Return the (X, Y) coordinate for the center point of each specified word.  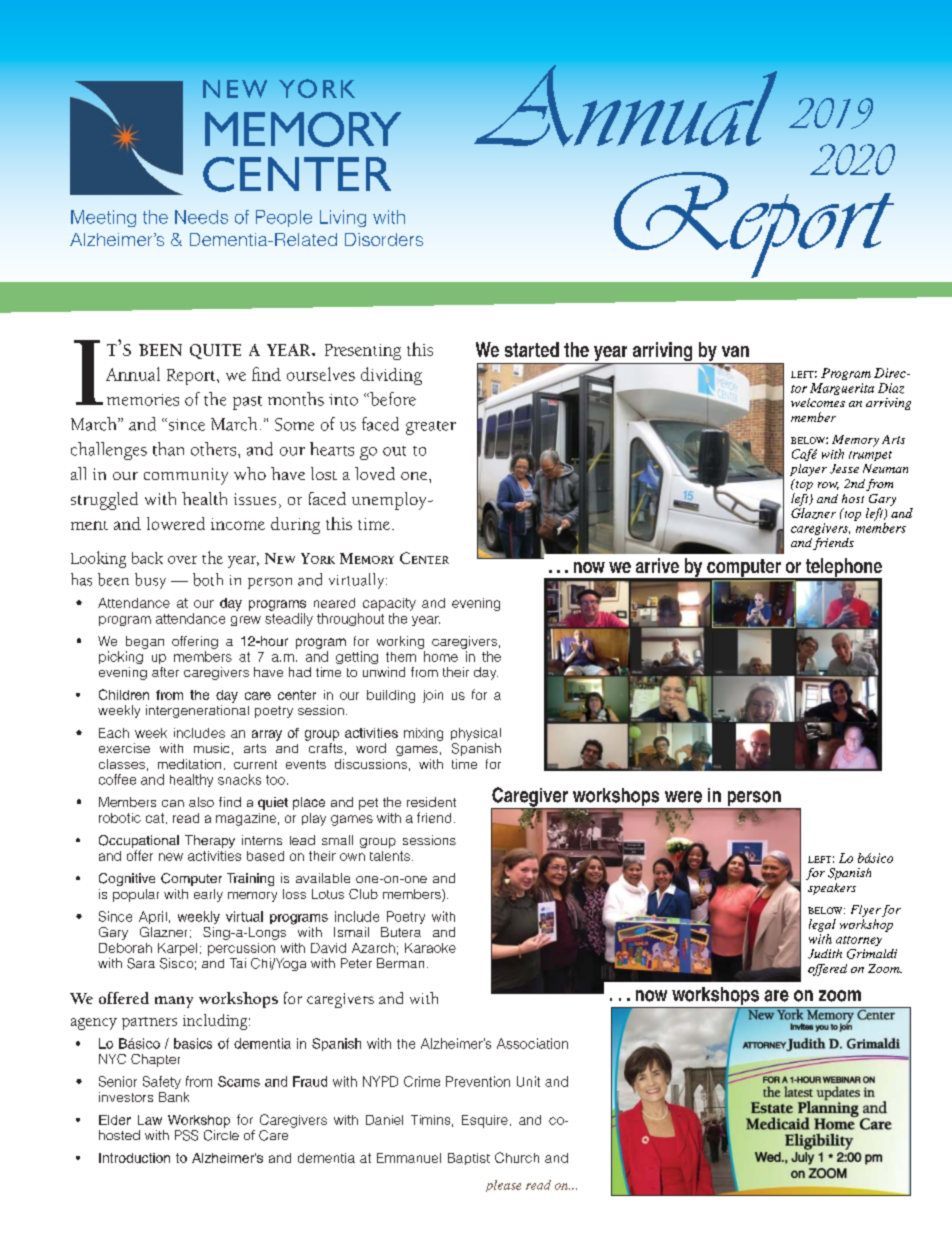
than (168, 449)
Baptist (469, 1159)
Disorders (384, 239)
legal (822, 925)
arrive (657, 565)
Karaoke (430, 948)
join (433, 696)
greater (431, 428)
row (828, 486)
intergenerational (197, 711)
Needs (201, 217)
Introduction (134, 1158)
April (153, 917)
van (735, 351)
